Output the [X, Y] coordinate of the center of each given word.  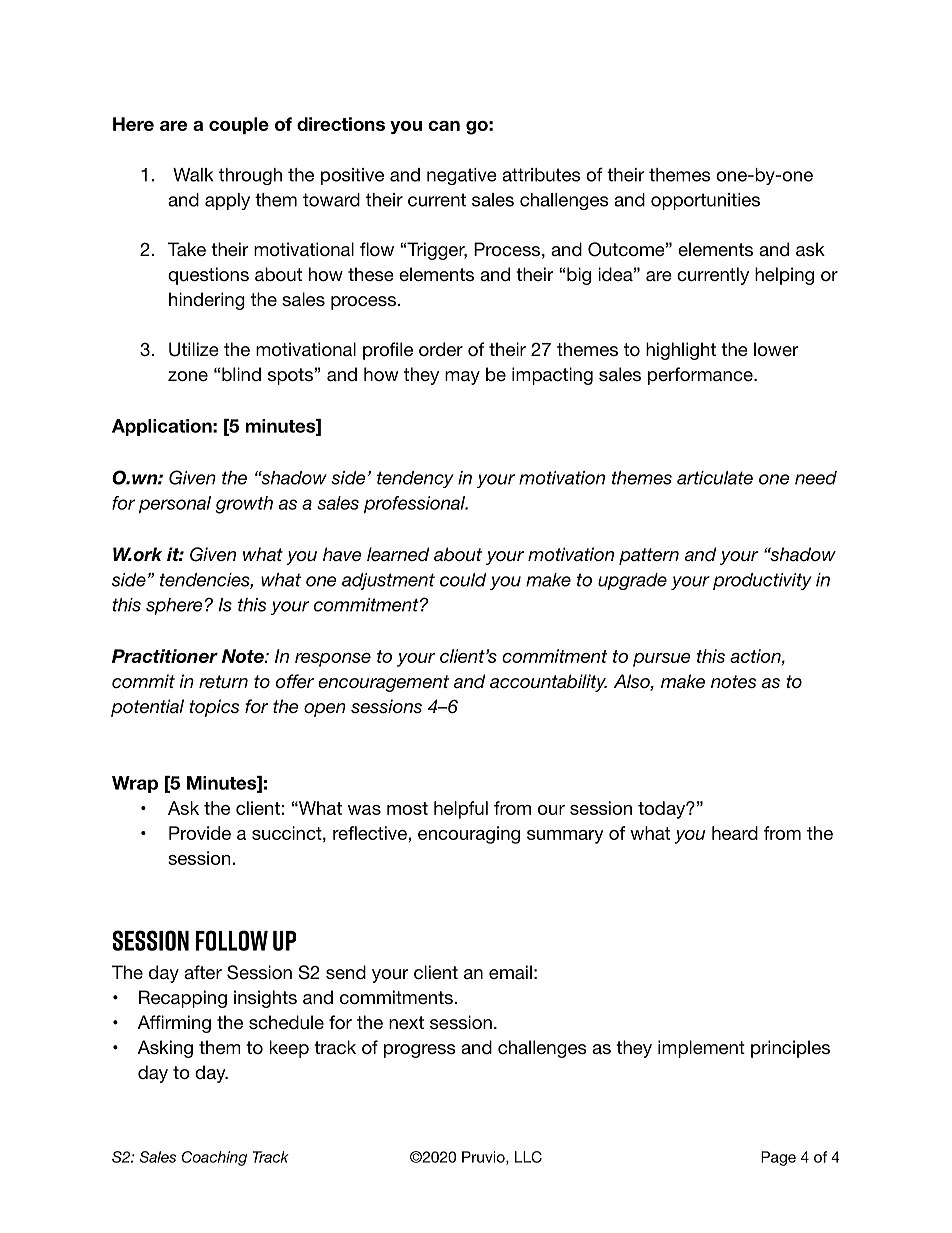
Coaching [214, 1158]
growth [244, 505]
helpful [461, 810]
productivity [762, 581]
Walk [193, 175]
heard [735, 833]
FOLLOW [232, 940]
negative [462, 176]
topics [214, 708]
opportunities [705, 201]
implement [701, 1049]
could [463, 580]
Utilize [194, 349]
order [441, 349]
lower [776, 349]
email [510, 972]
